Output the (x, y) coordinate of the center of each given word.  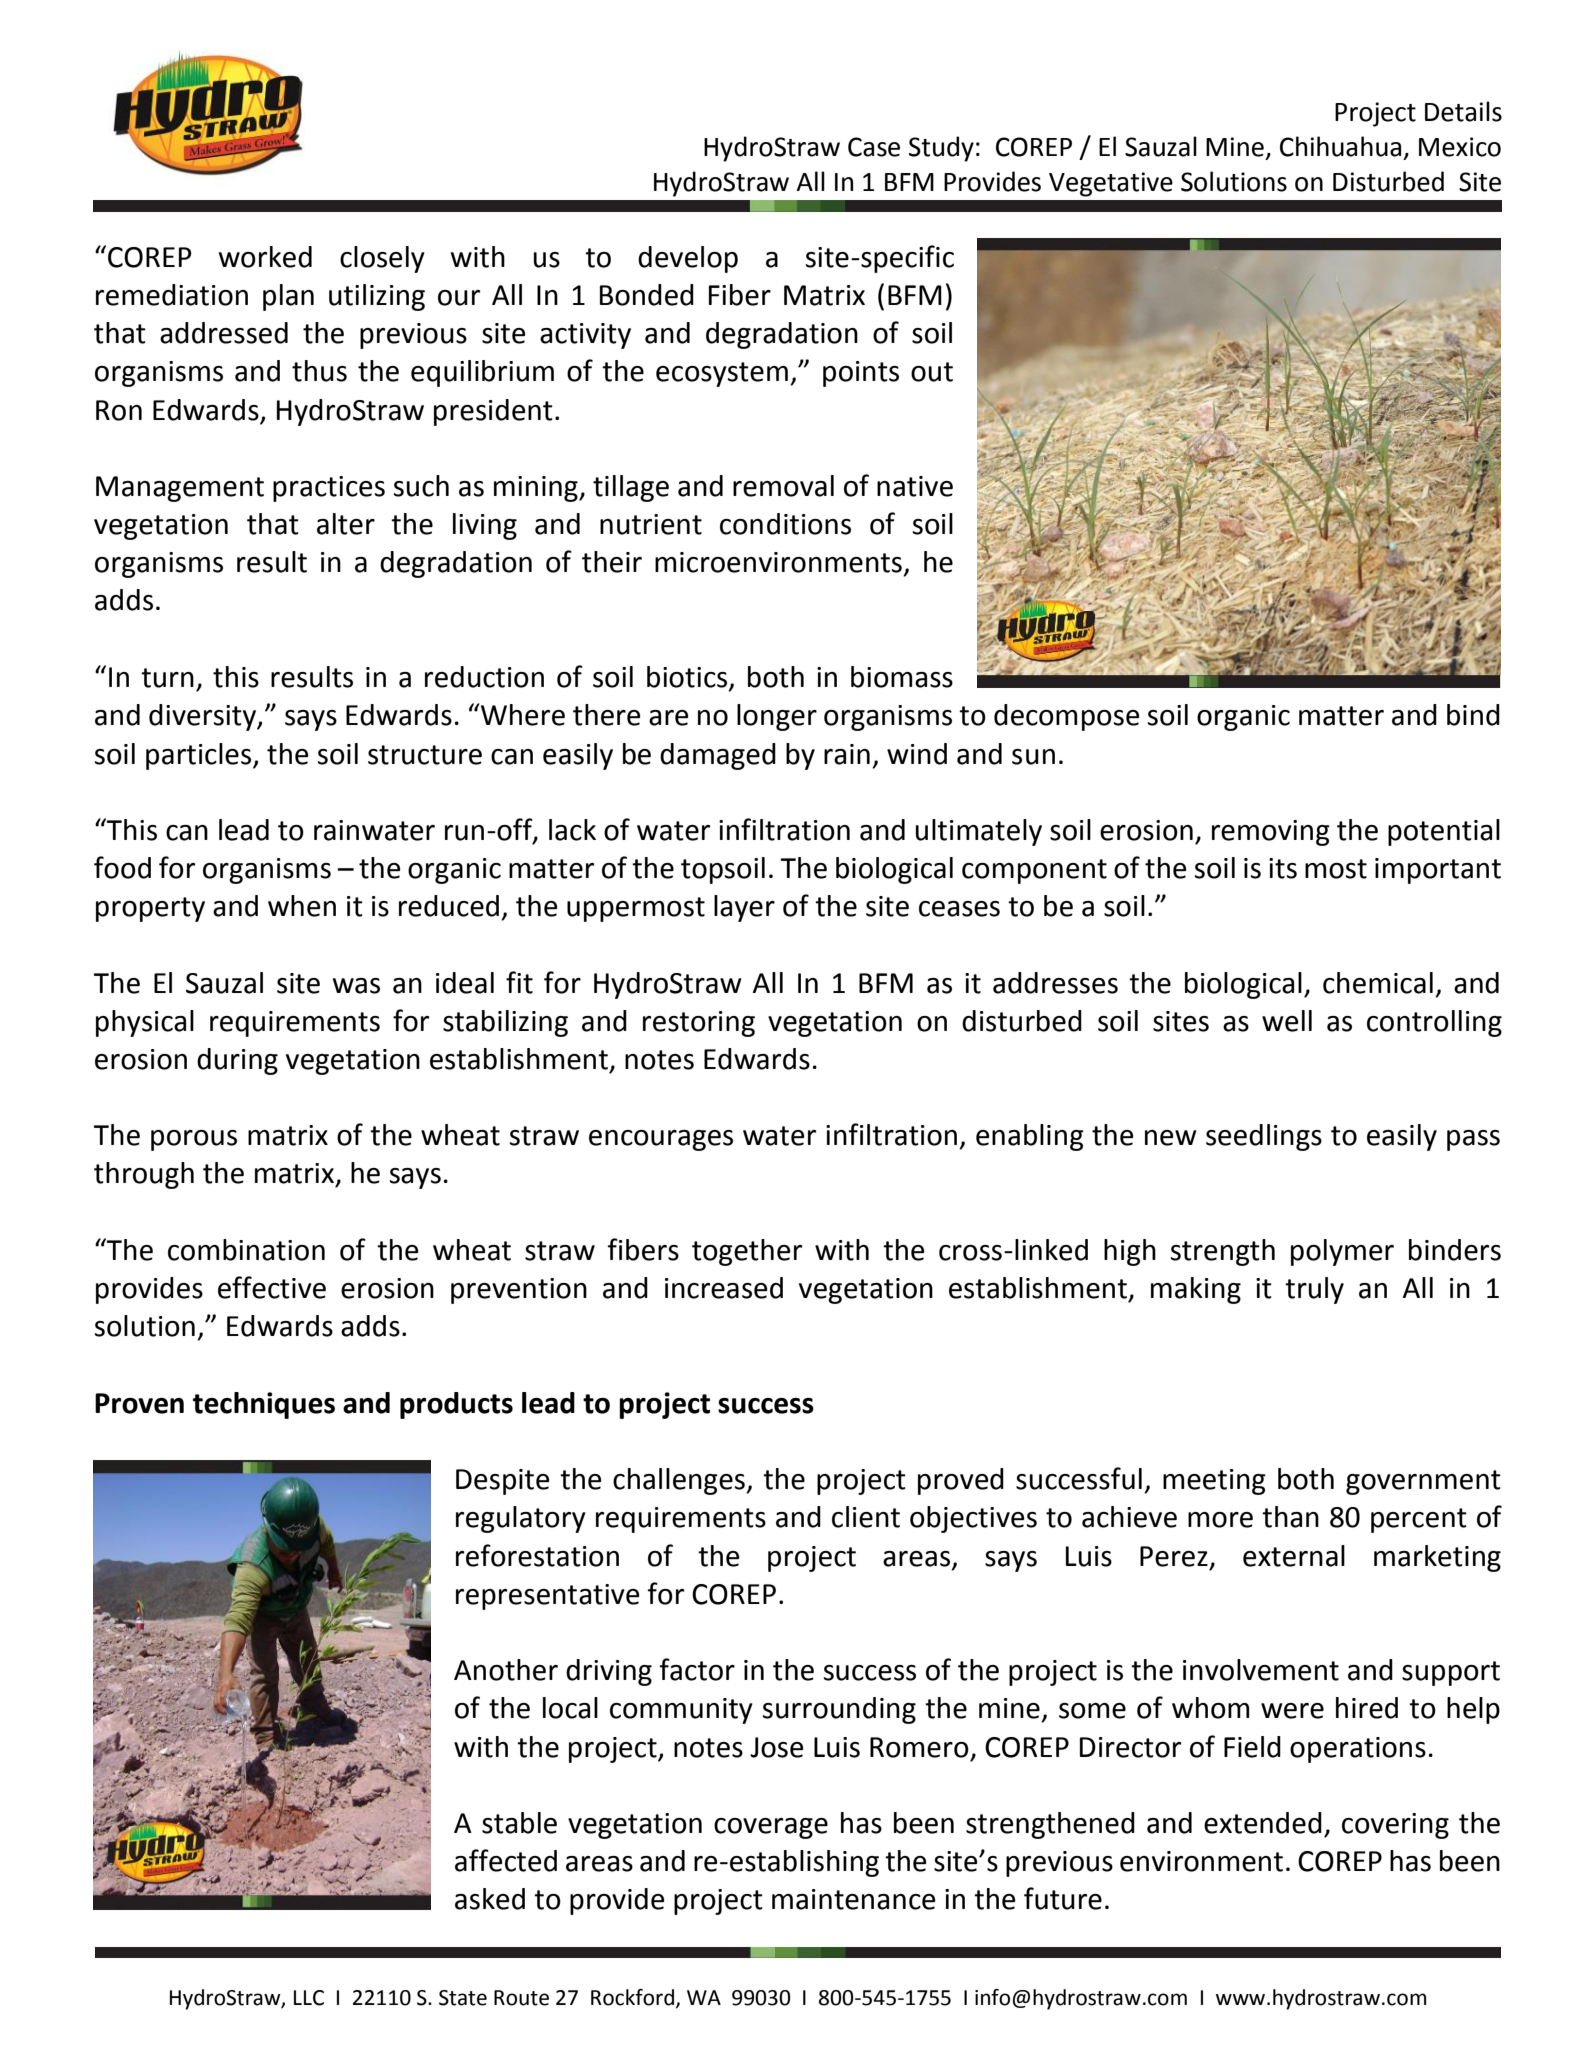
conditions (785, 524)
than (1290, 1517)
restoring (699, 1024)
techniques (264, 1405)
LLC (309, 1998)
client (866, 1517)
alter (346, 524)
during (237, 1061)
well (1287, 1021)
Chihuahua (1340, 146)
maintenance (854, 1899)
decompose (1067, 717)
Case (874, 147)
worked (265, 257)
